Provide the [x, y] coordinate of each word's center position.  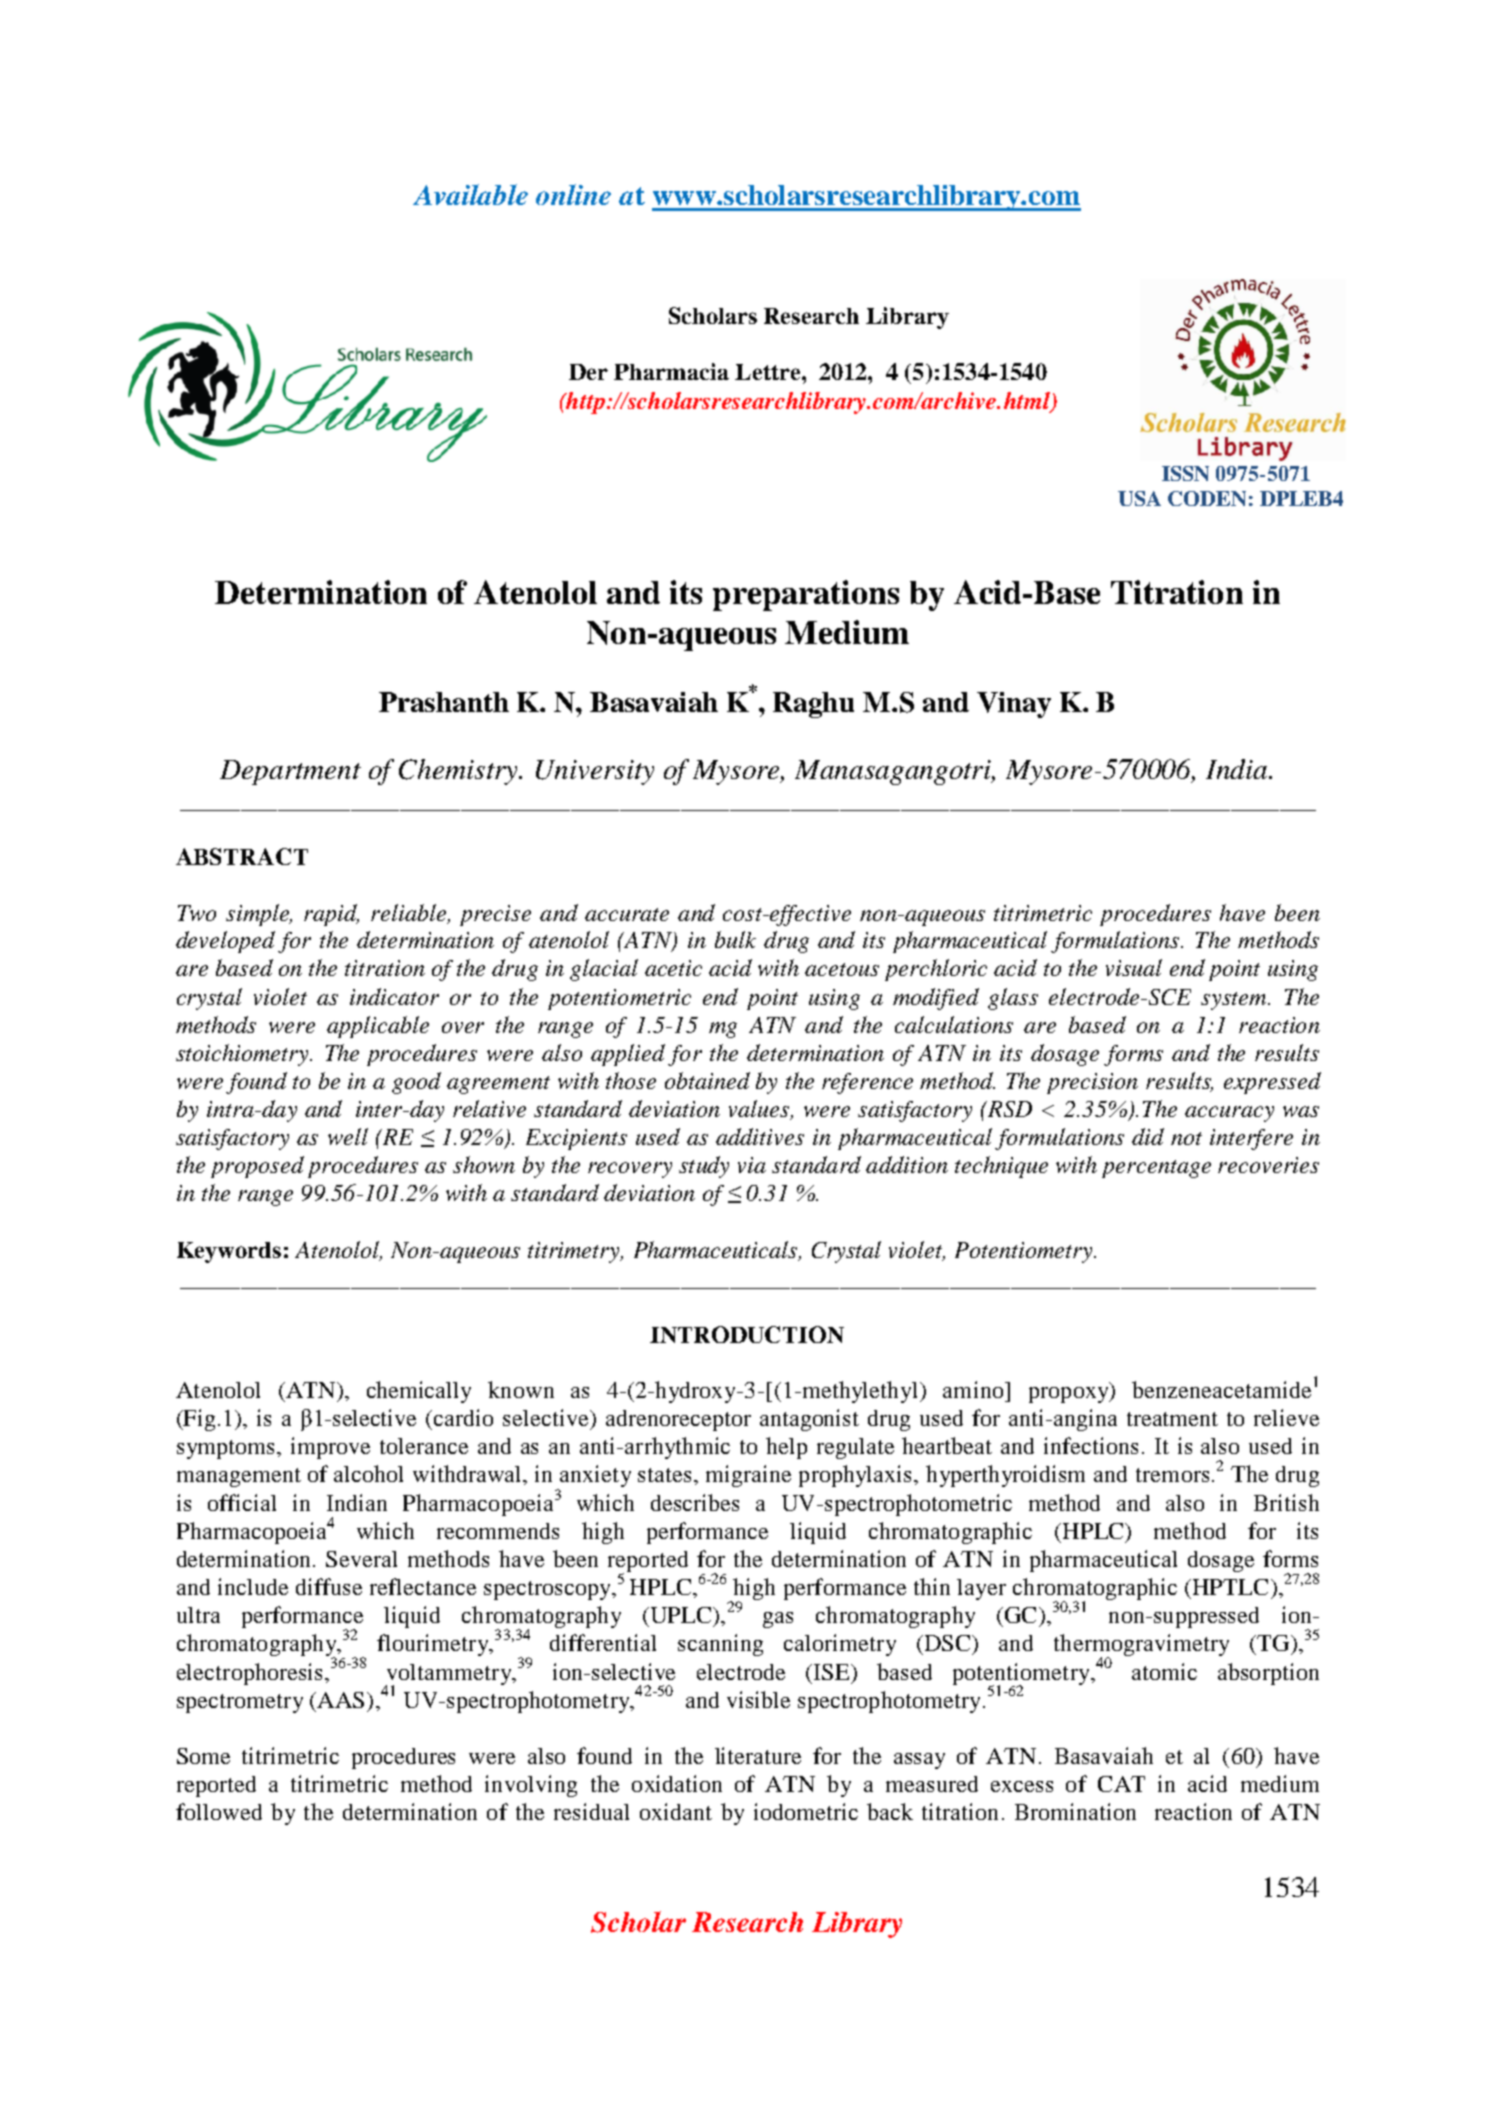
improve [330, 1448]
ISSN [1185, 473]
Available [470, 194]
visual [1134, 967]
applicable [378, 1027]
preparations [806, 595]
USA [1139, 498]
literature [758, 1755]
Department [290, 772]
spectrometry [240, 1703]
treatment [1172, 1419]
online [573, 194]
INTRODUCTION [747, 1334]
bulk [735, 939]
